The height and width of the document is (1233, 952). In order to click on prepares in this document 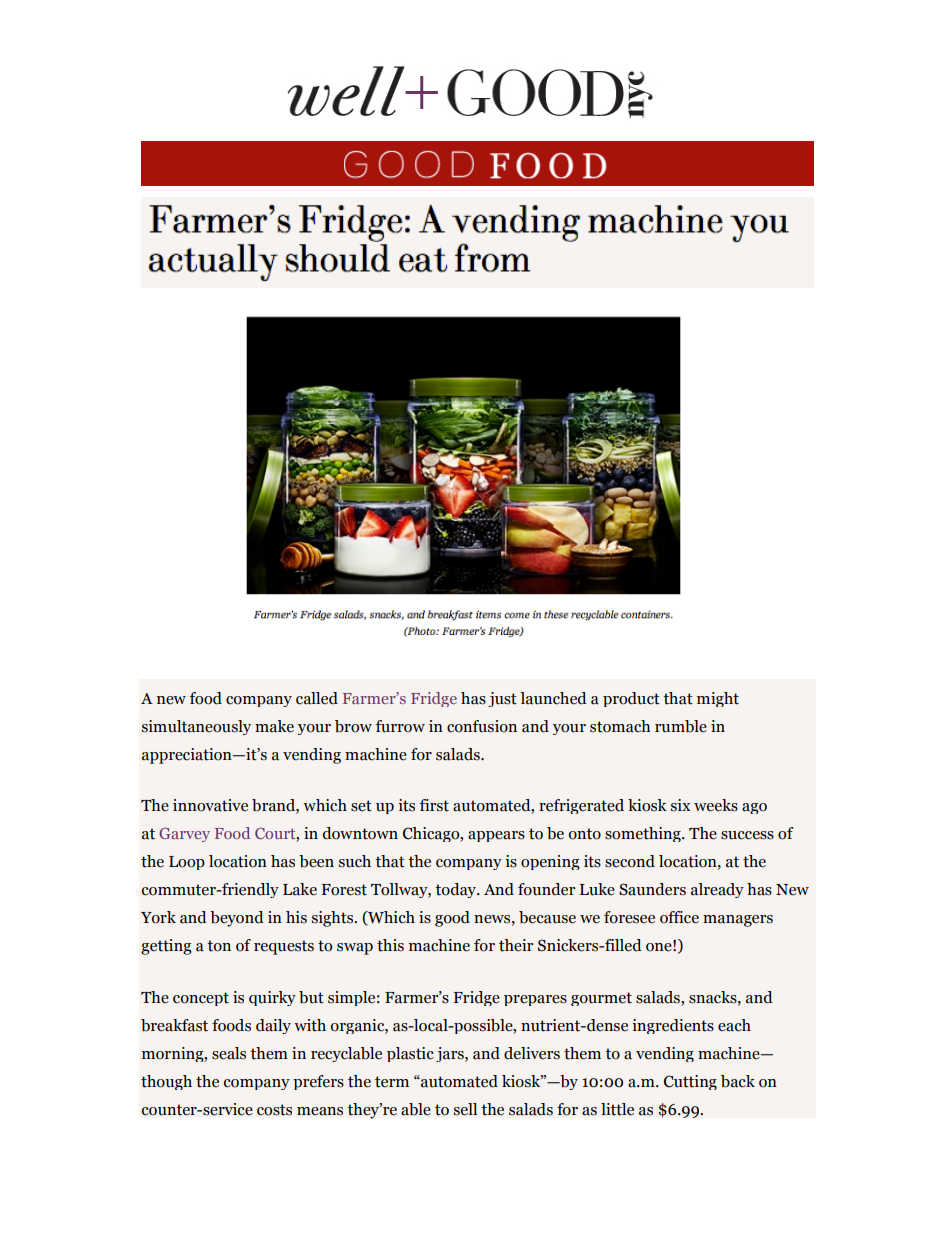, I will do `click(535, 1000)`.
